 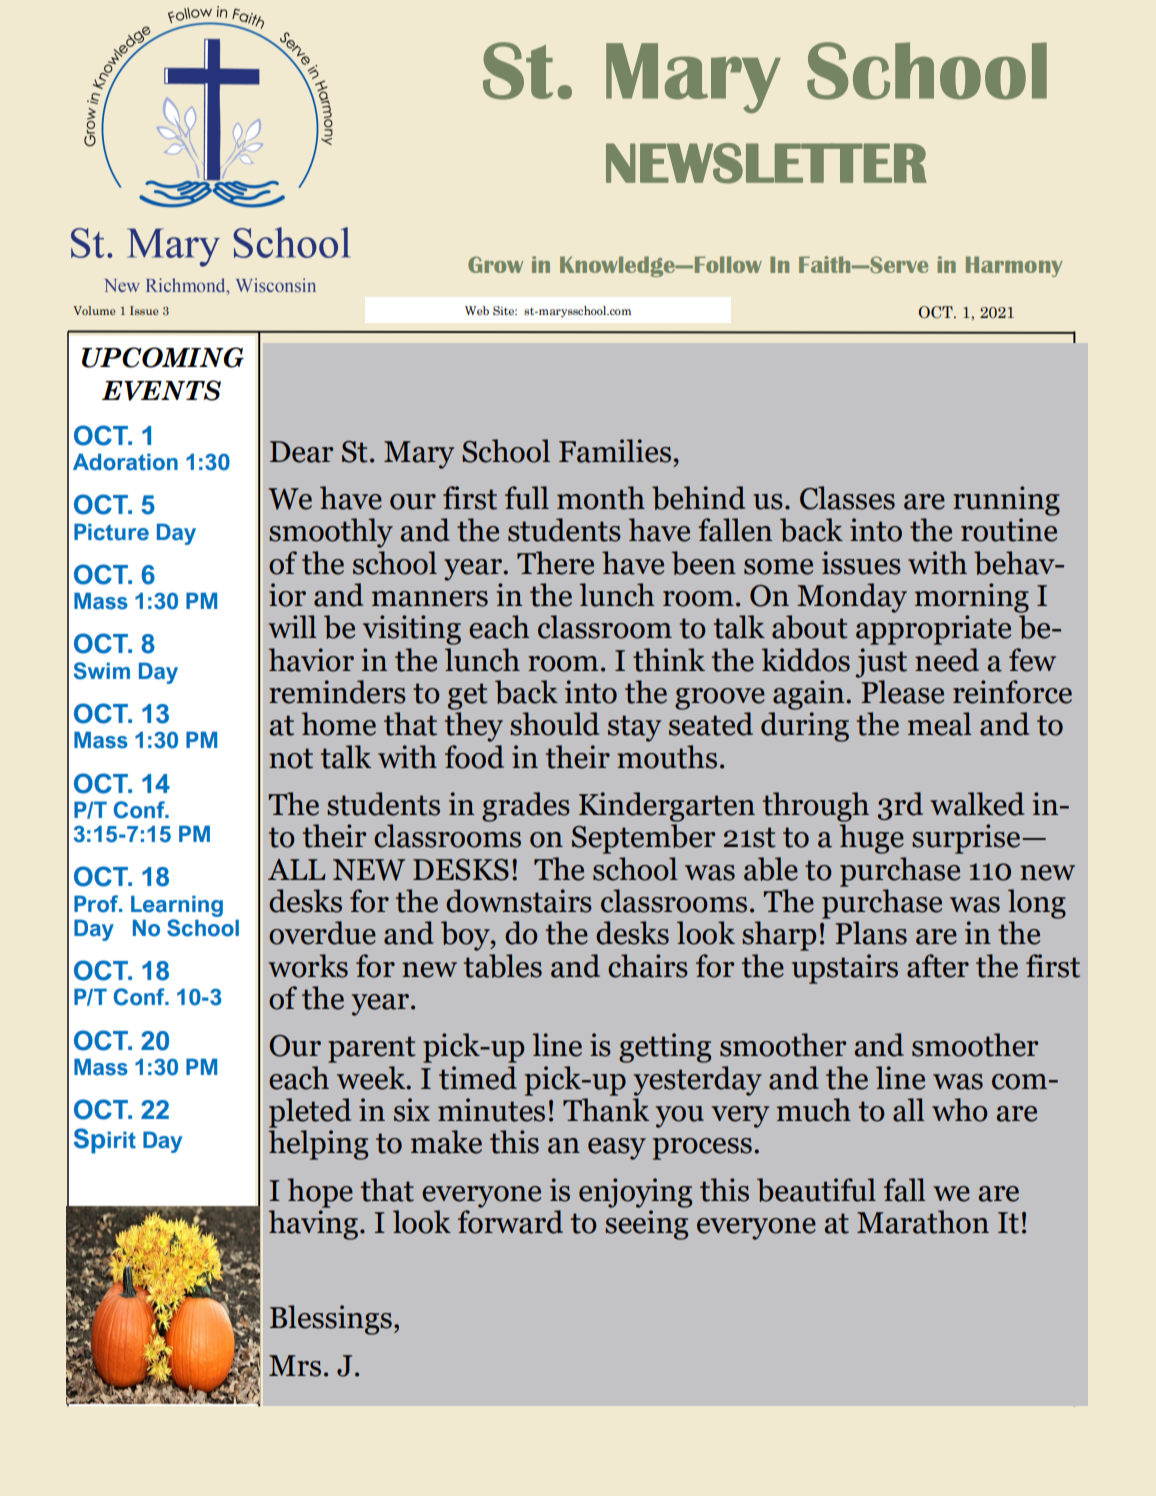 I want to click on forward, so click(x=510, y=1222).
